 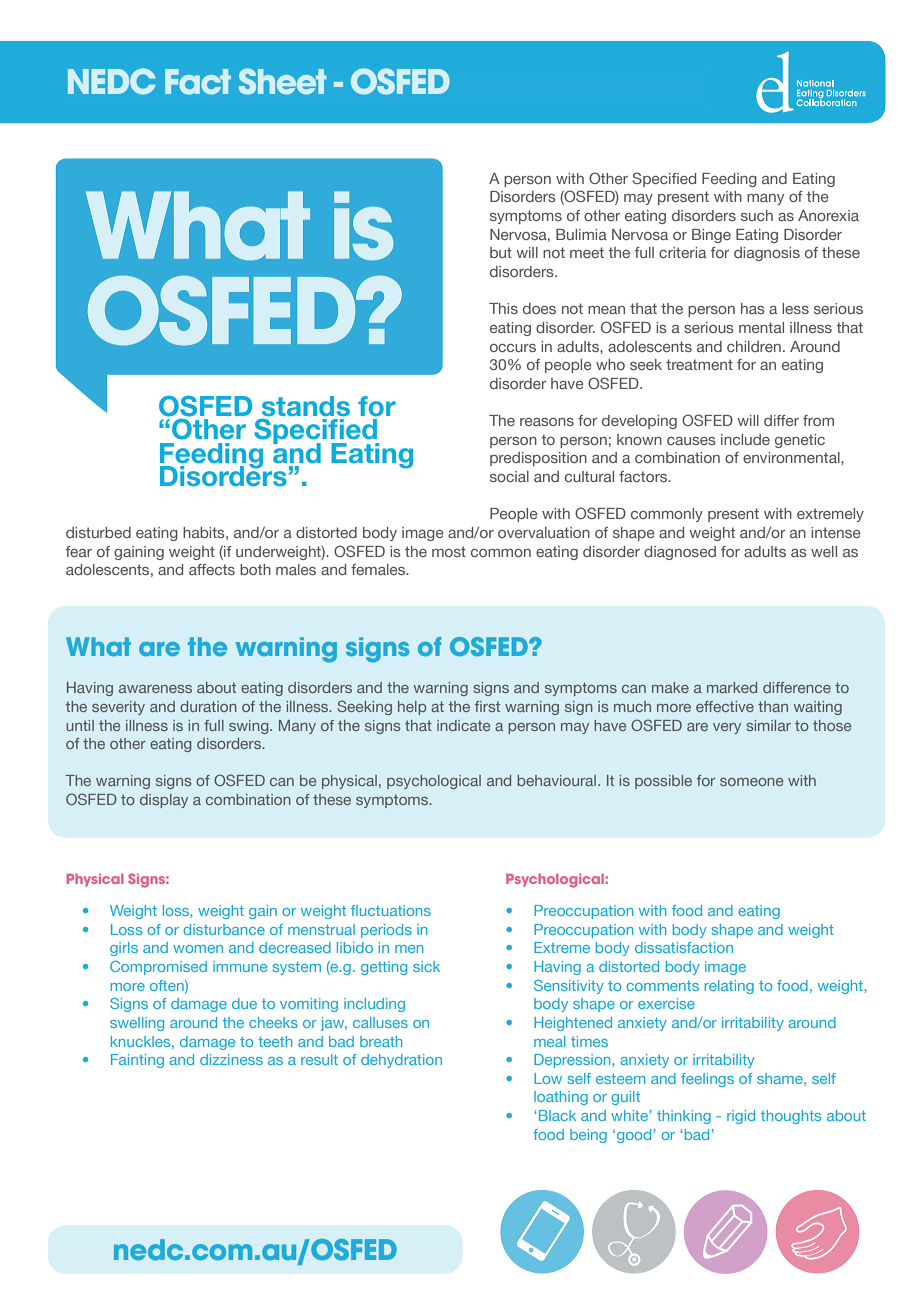 I want to click on diagnosed, so click(x=680, y=553).
